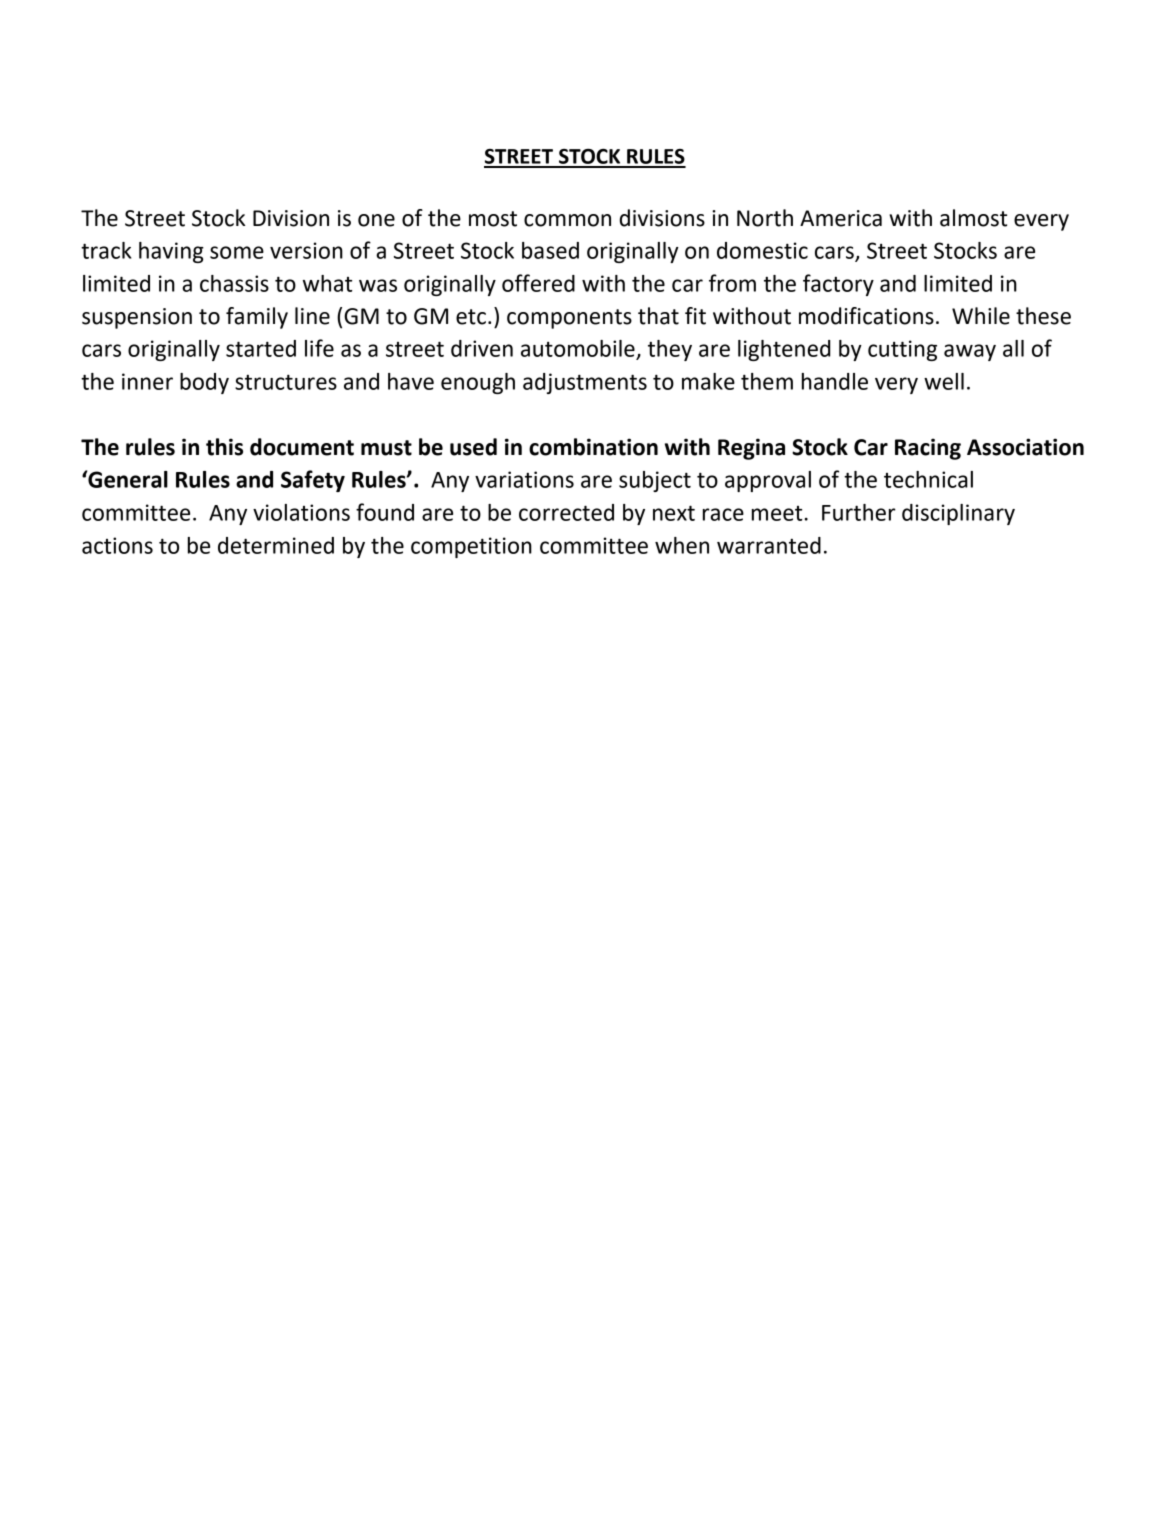 Image resolution: width=1169 pixels, height=1513 pixels. I want to click on well, so click(944, 381).
